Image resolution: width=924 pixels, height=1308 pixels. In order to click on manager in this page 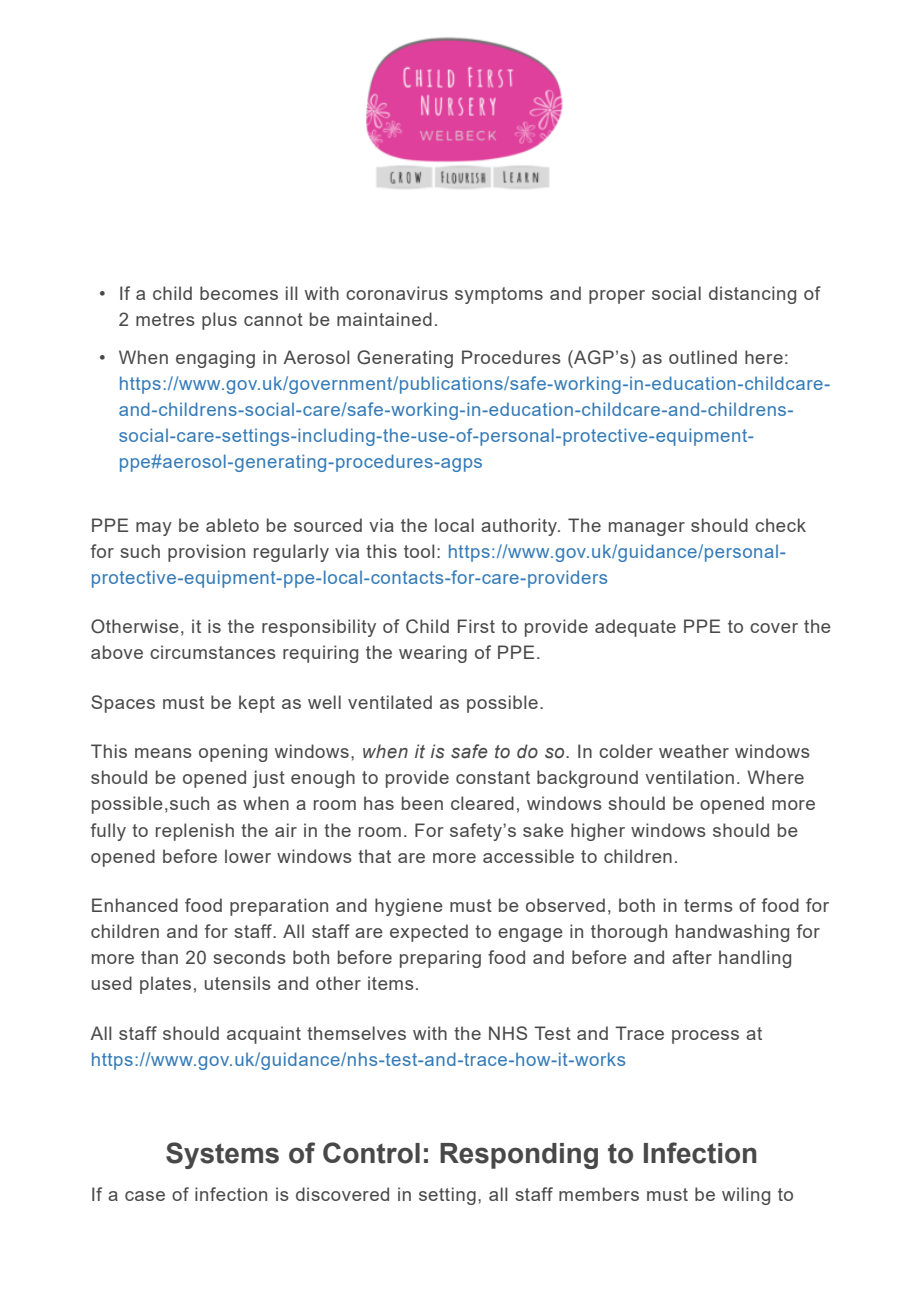, I will do `click(647, 529)`.
